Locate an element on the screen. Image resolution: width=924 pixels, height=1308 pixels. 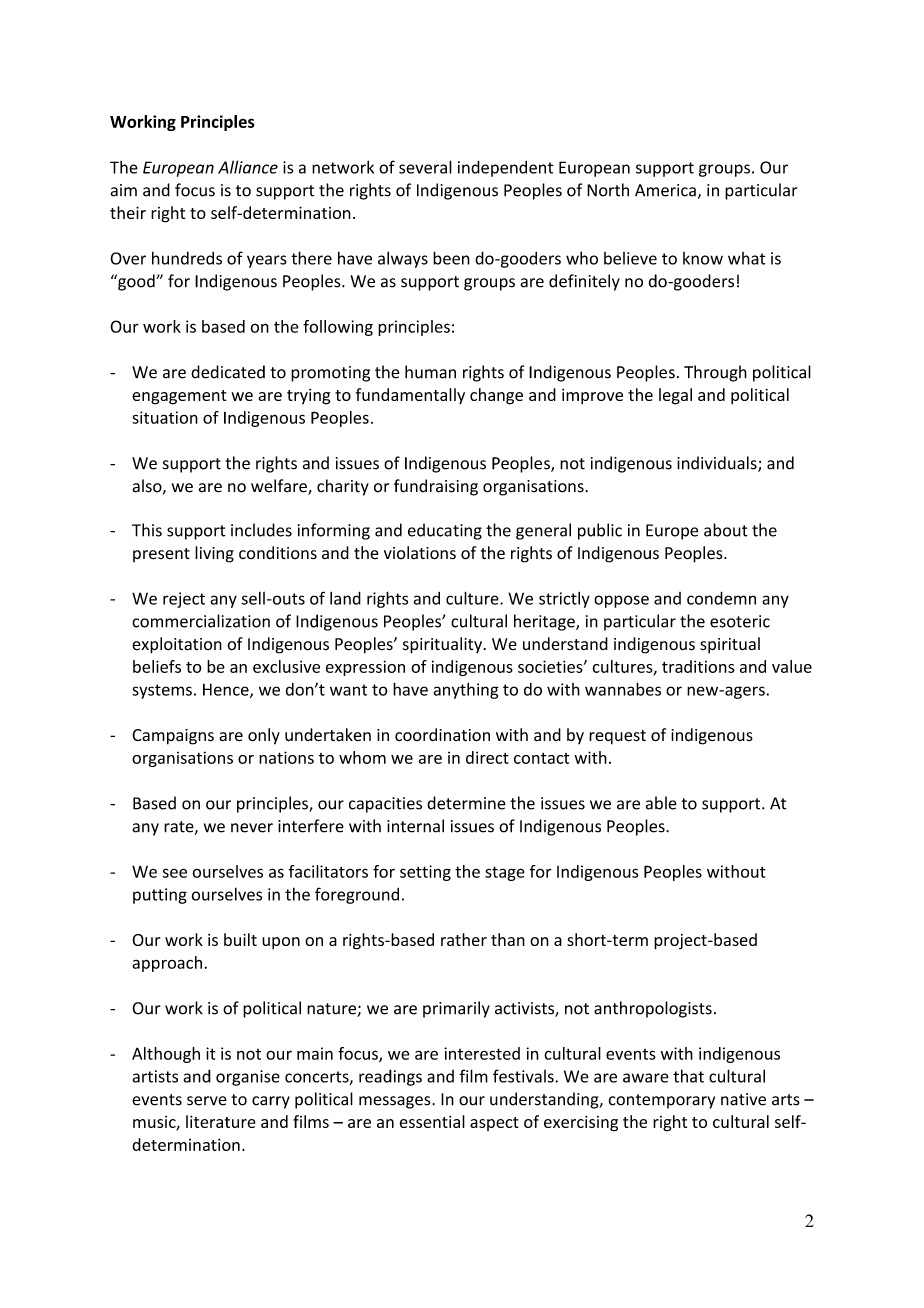
fundraising is located at coordinates (436, 487).
